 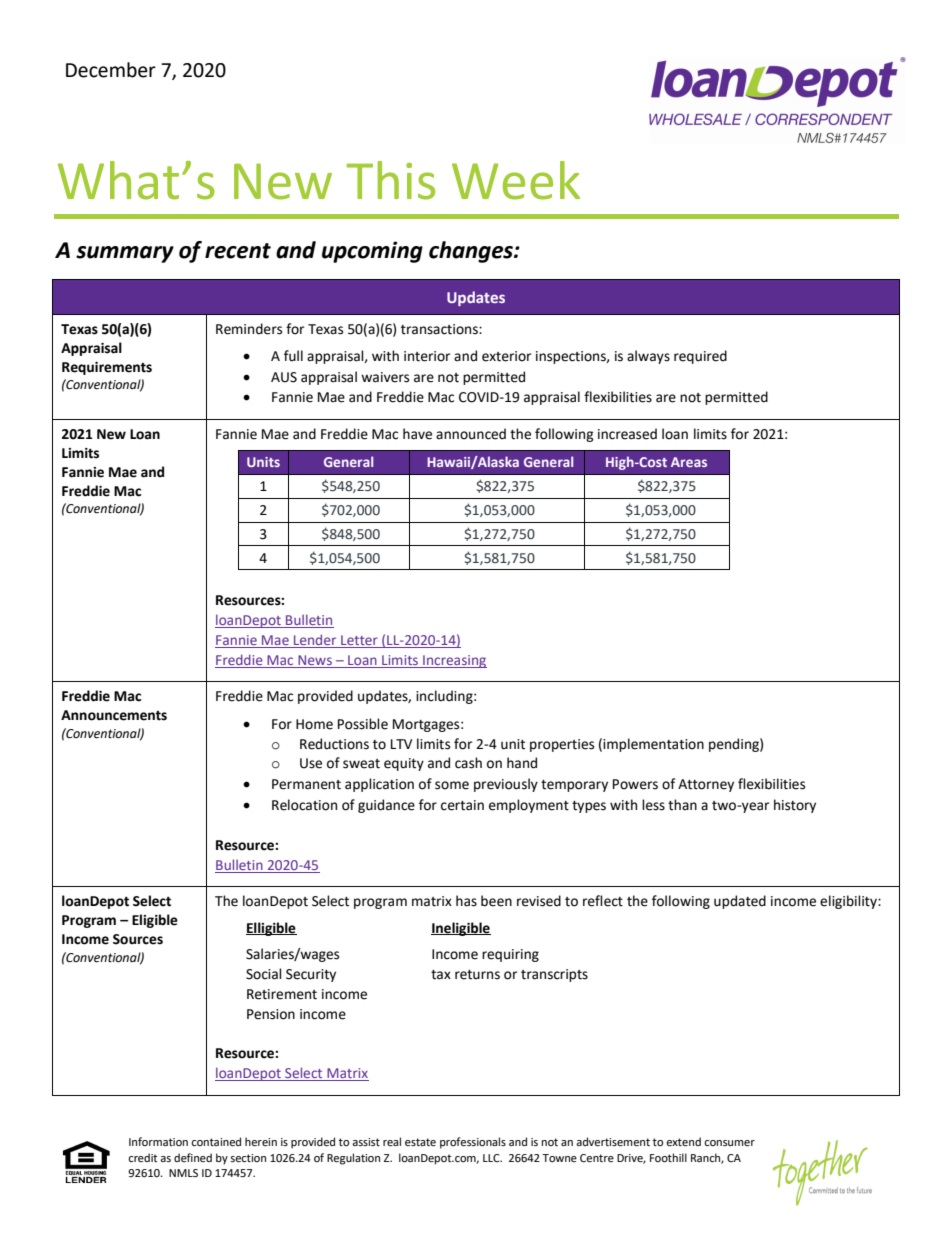 What do you see at coordinates (315, 641) in the image?
I see `Lender` at bounding box center [315, 641].
